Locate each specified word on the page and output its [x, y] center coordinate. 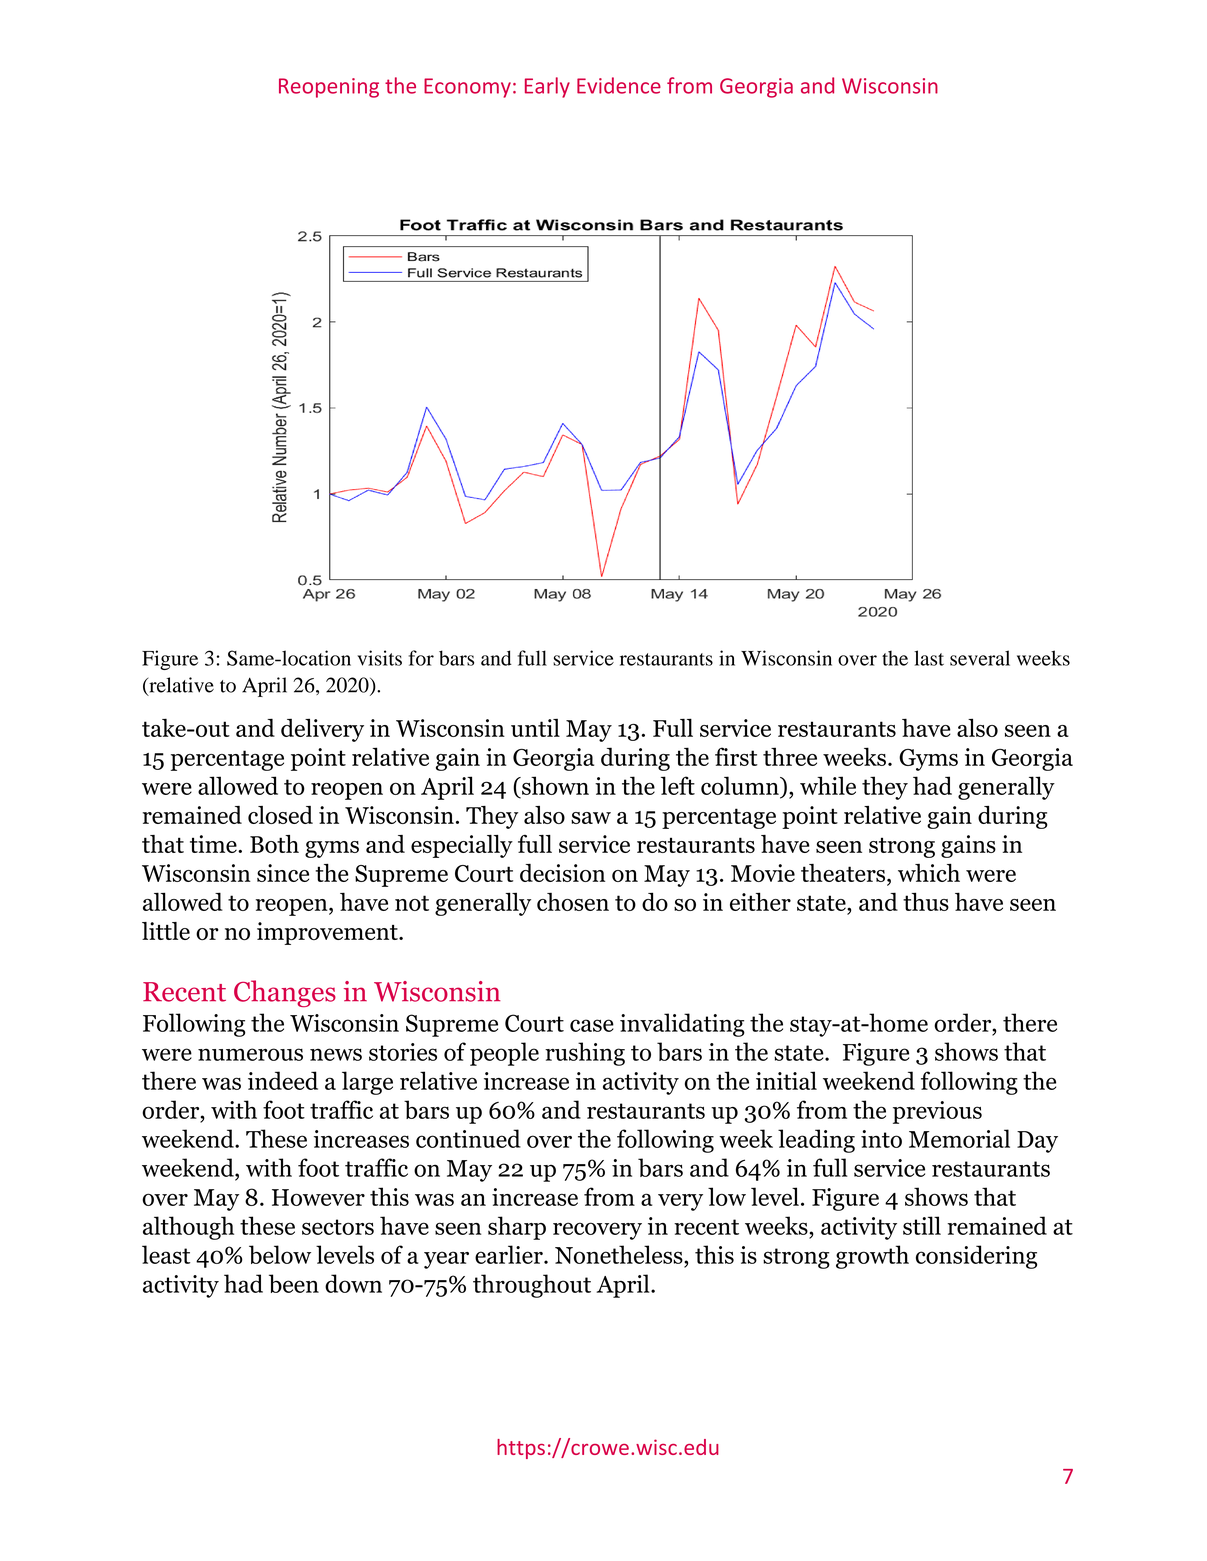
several [980, 658]
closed [280, 815]
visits [379, 658]
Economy [467, 88]
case [592, 1025]
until [535, 728]
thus [926, 901]
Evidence [619, 85]
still [922, 1225]
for [421, 658]
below [280, 1254]
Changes [285, 993]
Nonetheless [620, 1254]
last [929, 658]
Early [547, 87]
